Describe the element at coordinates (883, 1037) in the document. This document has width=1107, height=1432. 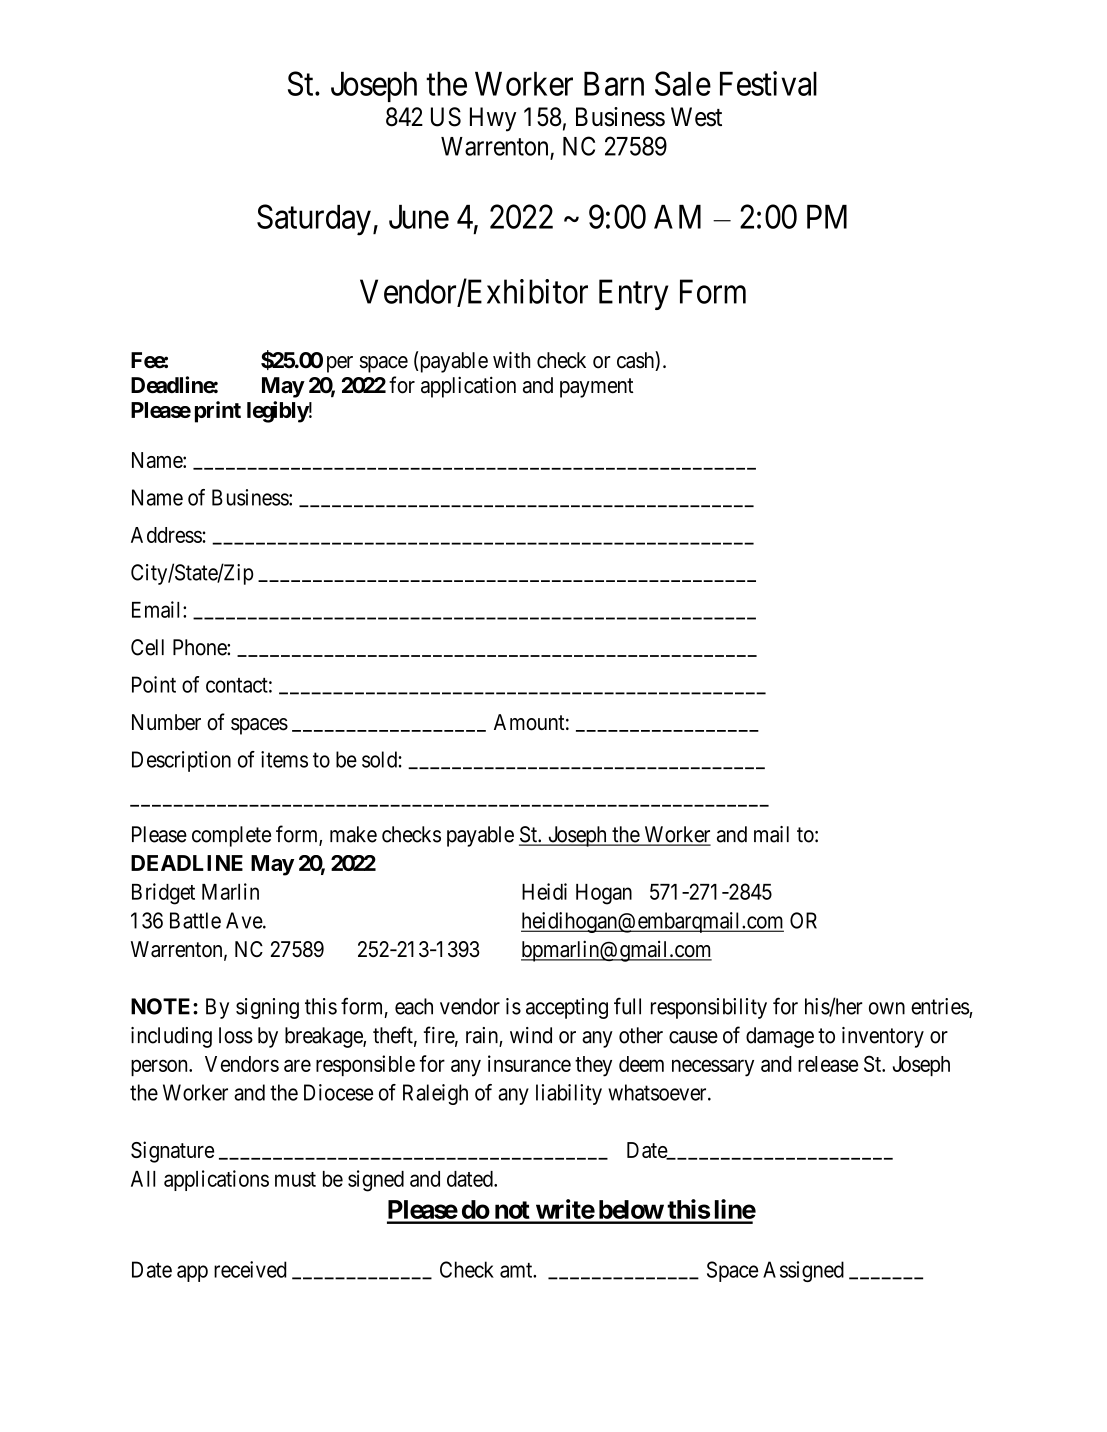
I see `inventory` at that location.
